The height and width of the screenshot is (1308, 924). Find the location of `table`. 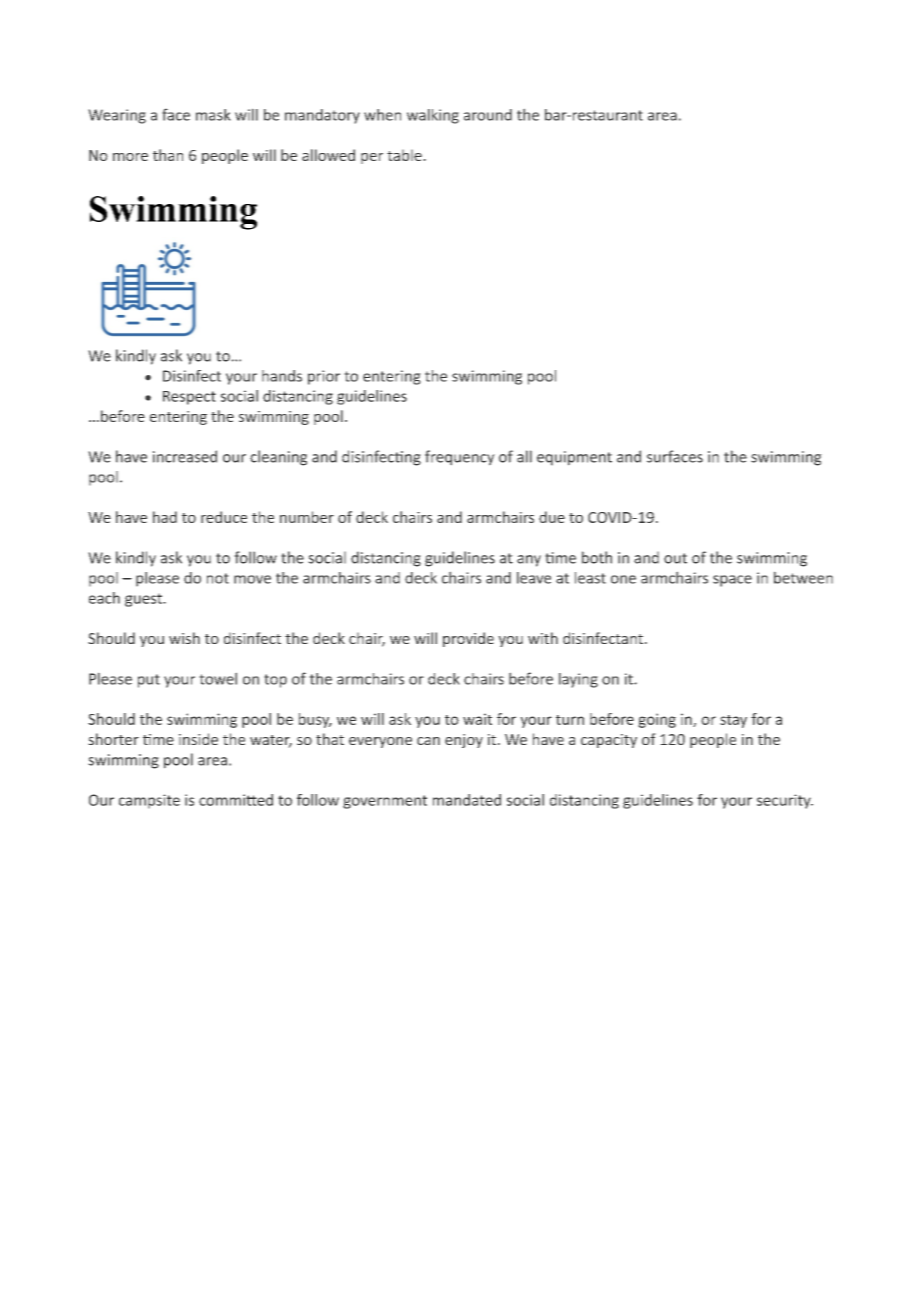

table is located at coordinates (405, 155).
